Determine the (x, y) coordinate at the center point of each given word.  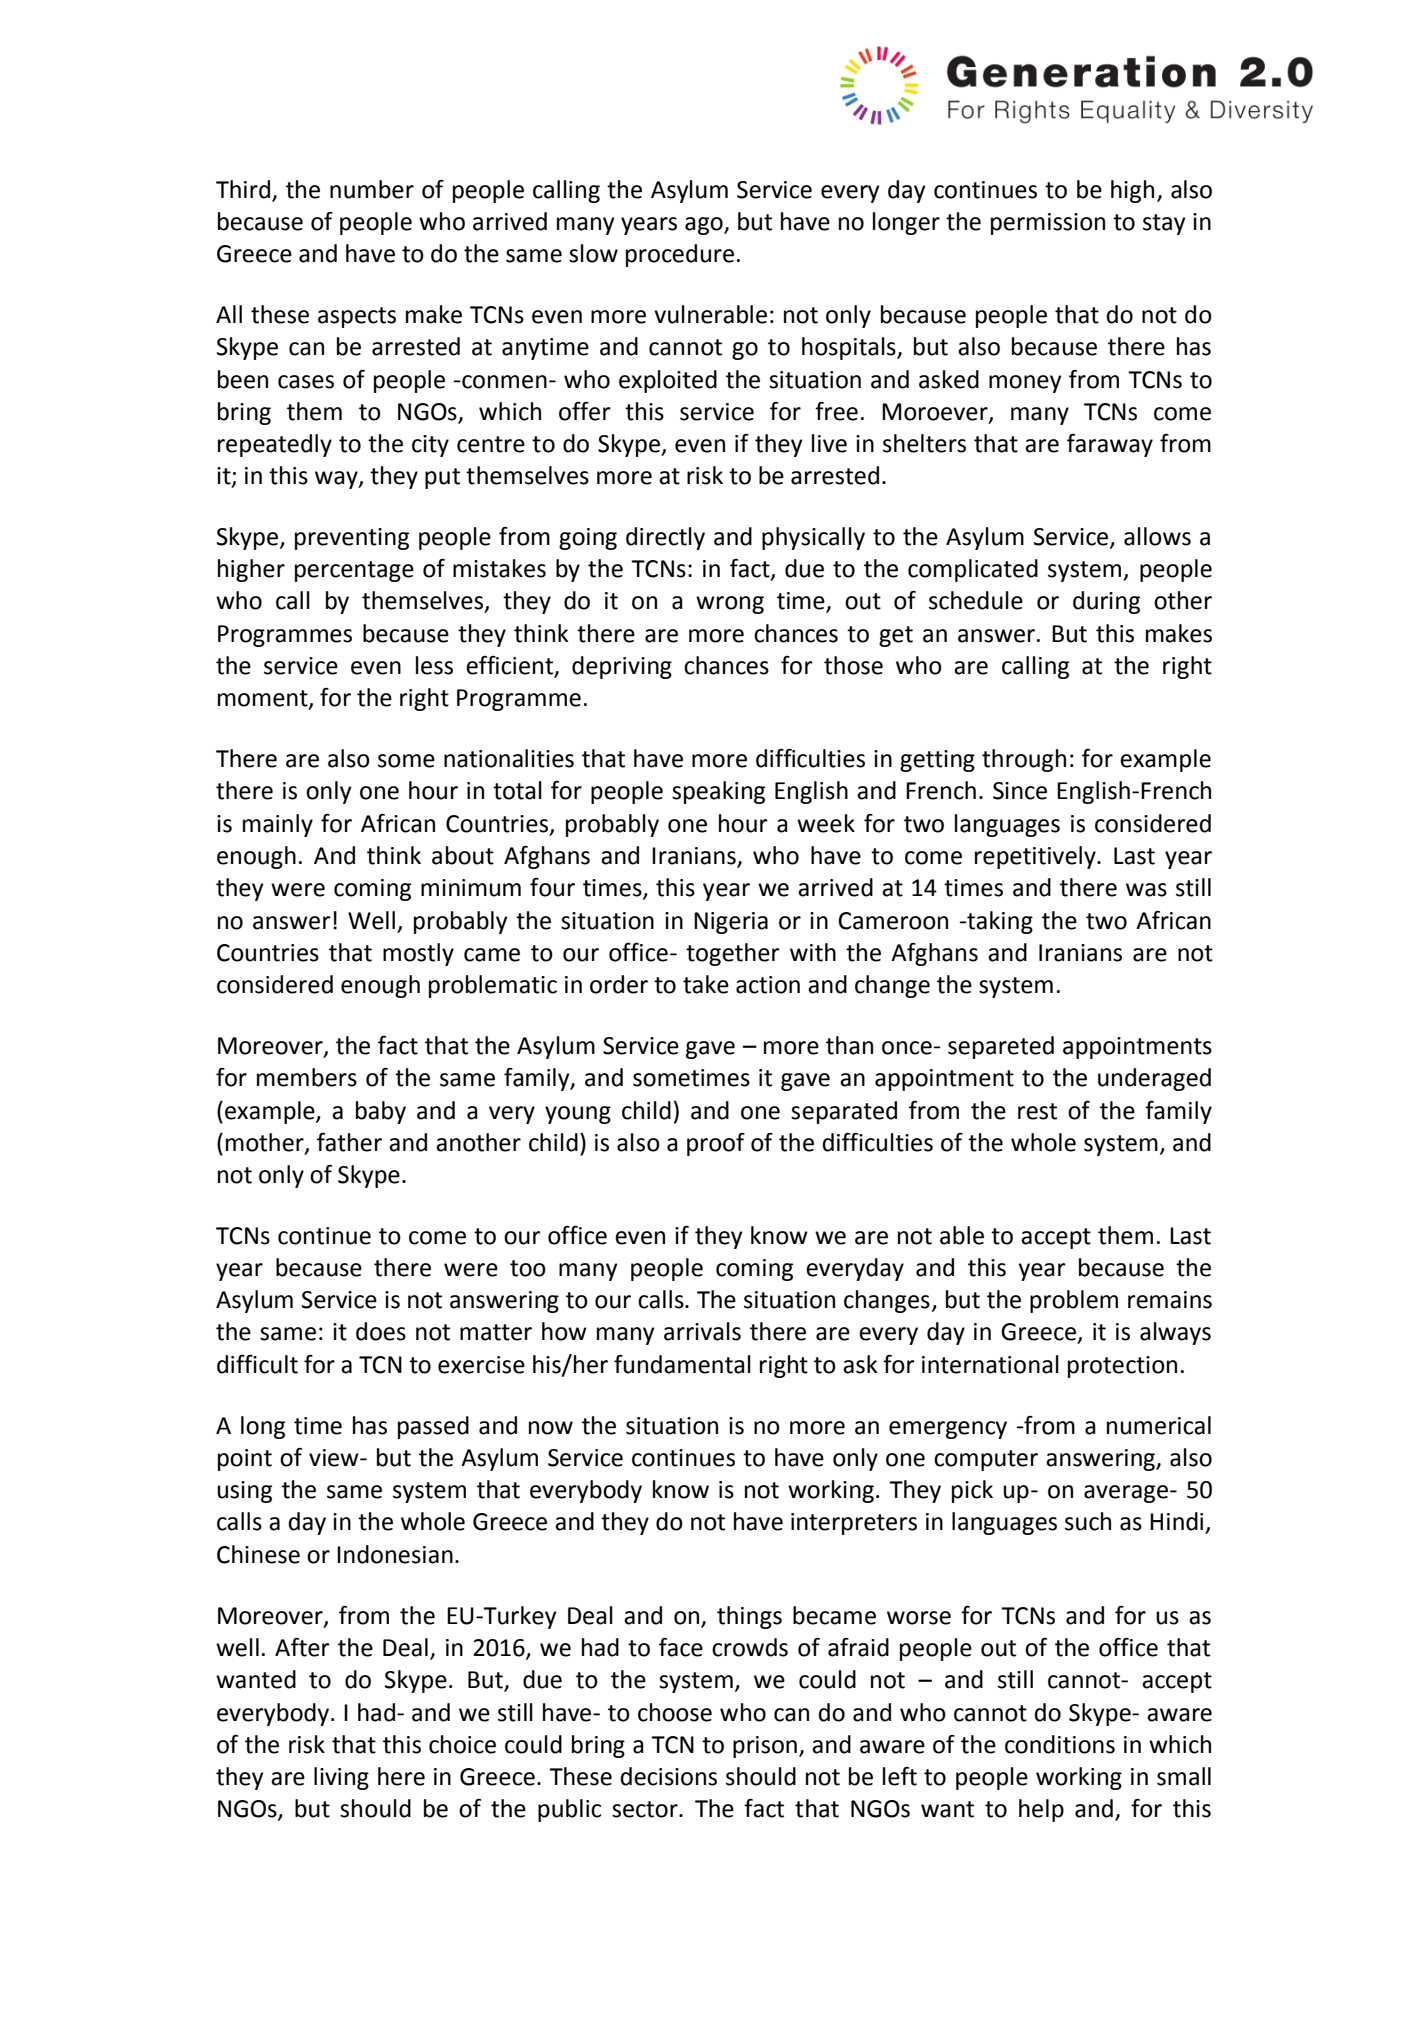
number (372, 189)
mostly (418, 954)
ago (705, 226)
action (768, 985)
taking (999, 922)
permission (1048, 224)
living (341, 1778)
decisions (668, 1776)
